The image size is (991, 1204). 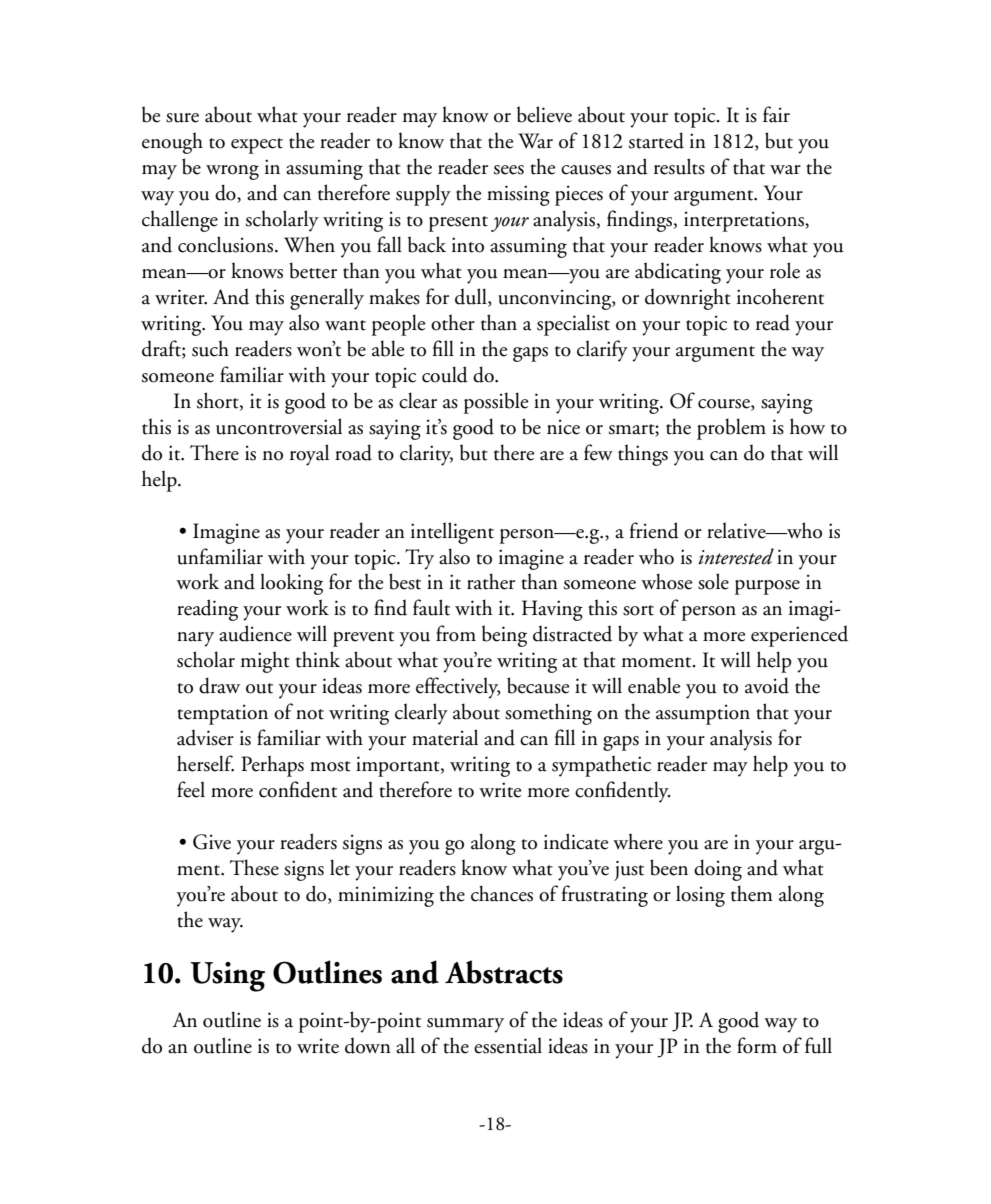 I want to click on doing, so click(x=718, y=870).
